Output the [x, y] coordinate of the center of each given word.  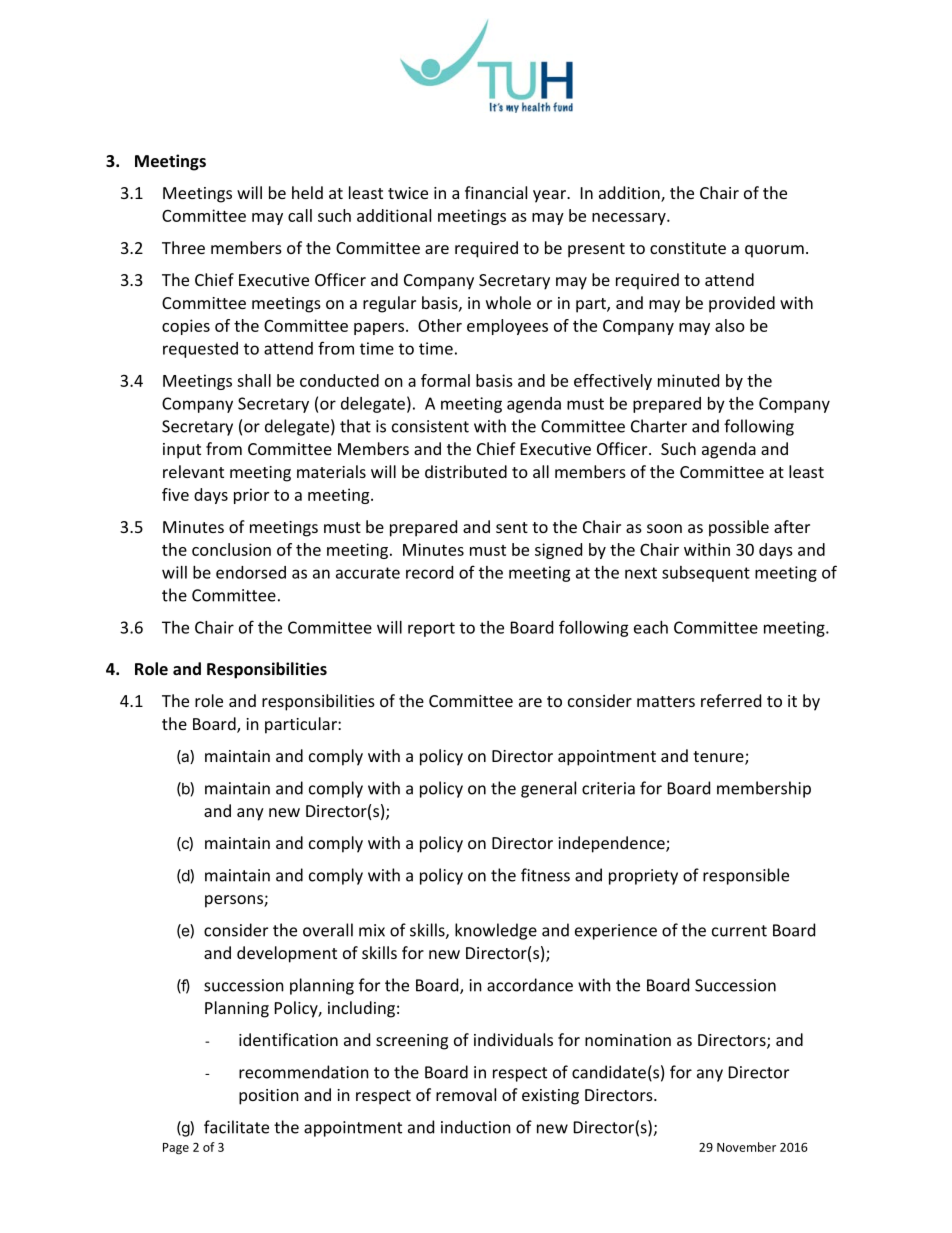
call [300, 215]
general [548, 789]
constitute [688, 248]
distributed [466, 471]
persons [235, 901]
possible [739, 528]
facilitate [236, 1127]
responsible [746, 876]
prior [251, 496]
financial [496, 192]
